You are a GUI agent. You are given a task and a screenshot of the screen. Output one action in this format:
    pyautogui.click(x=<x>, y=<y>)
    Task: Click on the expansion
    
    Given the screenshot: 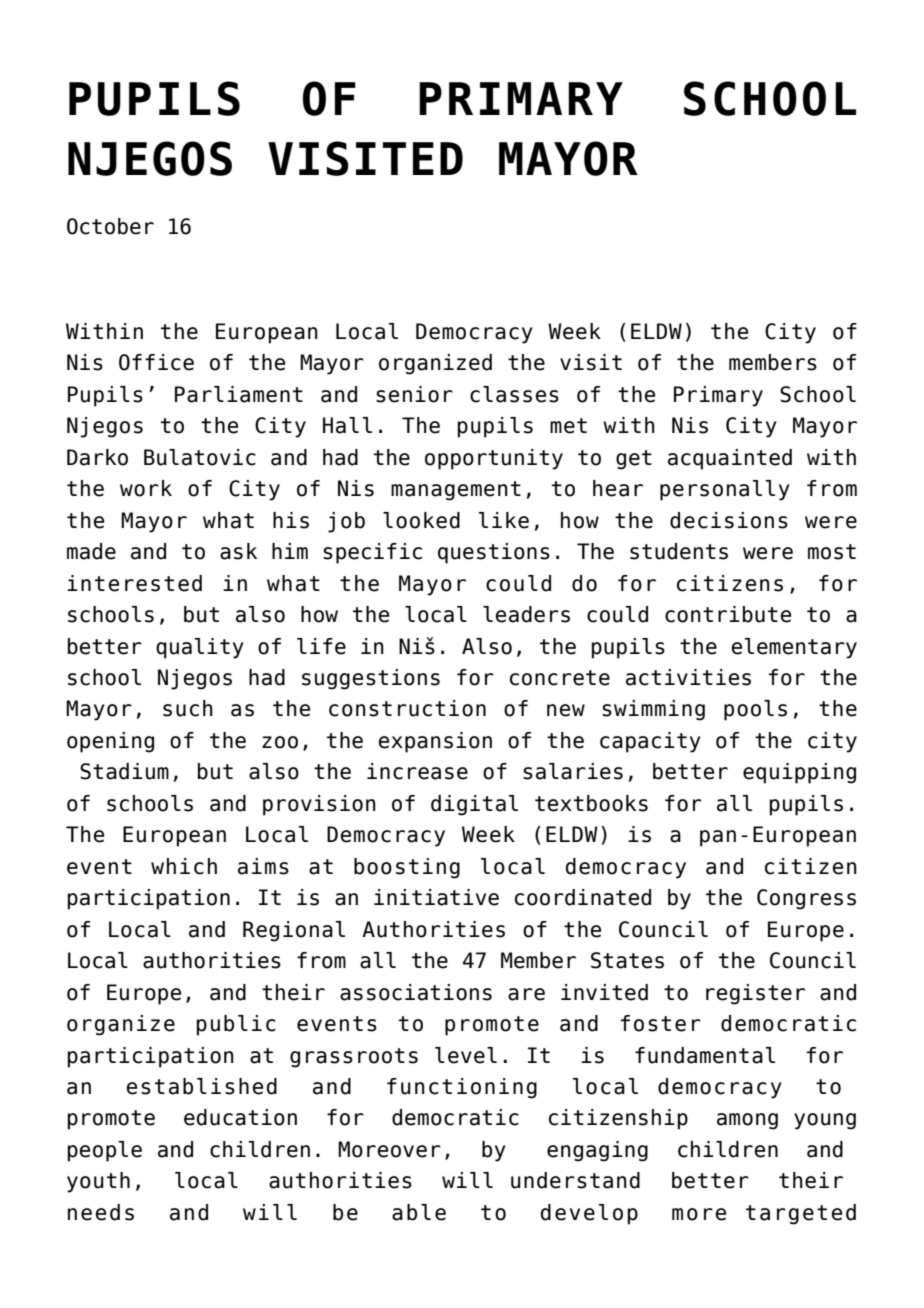 What is the action you would take?
    pyautogui.click(x=435, y=742)
